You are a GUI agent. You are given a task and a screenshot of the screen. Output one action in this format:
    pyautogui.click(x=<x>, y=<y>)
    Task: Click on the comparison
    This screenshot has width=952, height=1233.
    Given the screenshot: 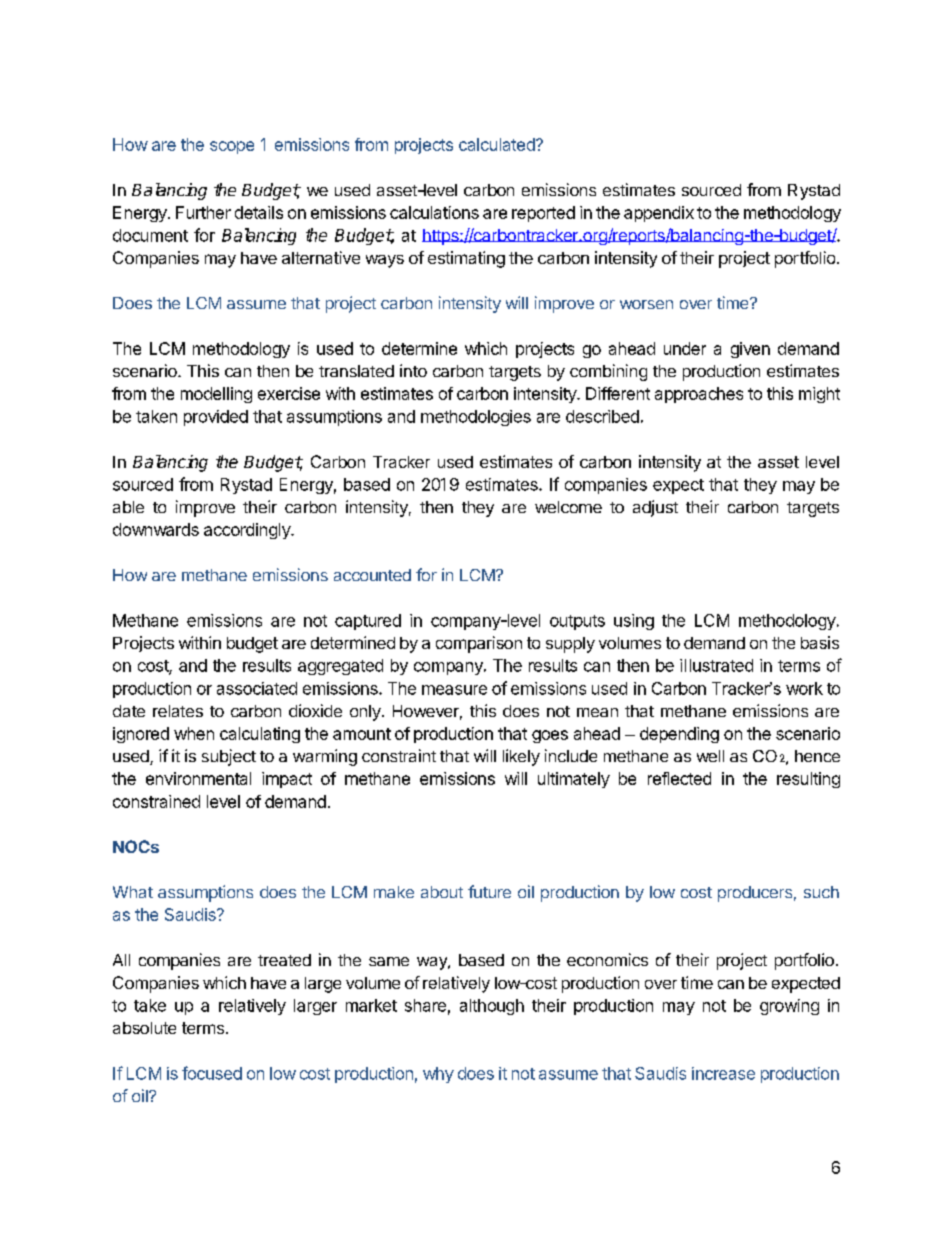 What is the action you would take?
    pyautogui.click(x=479, y=644)
